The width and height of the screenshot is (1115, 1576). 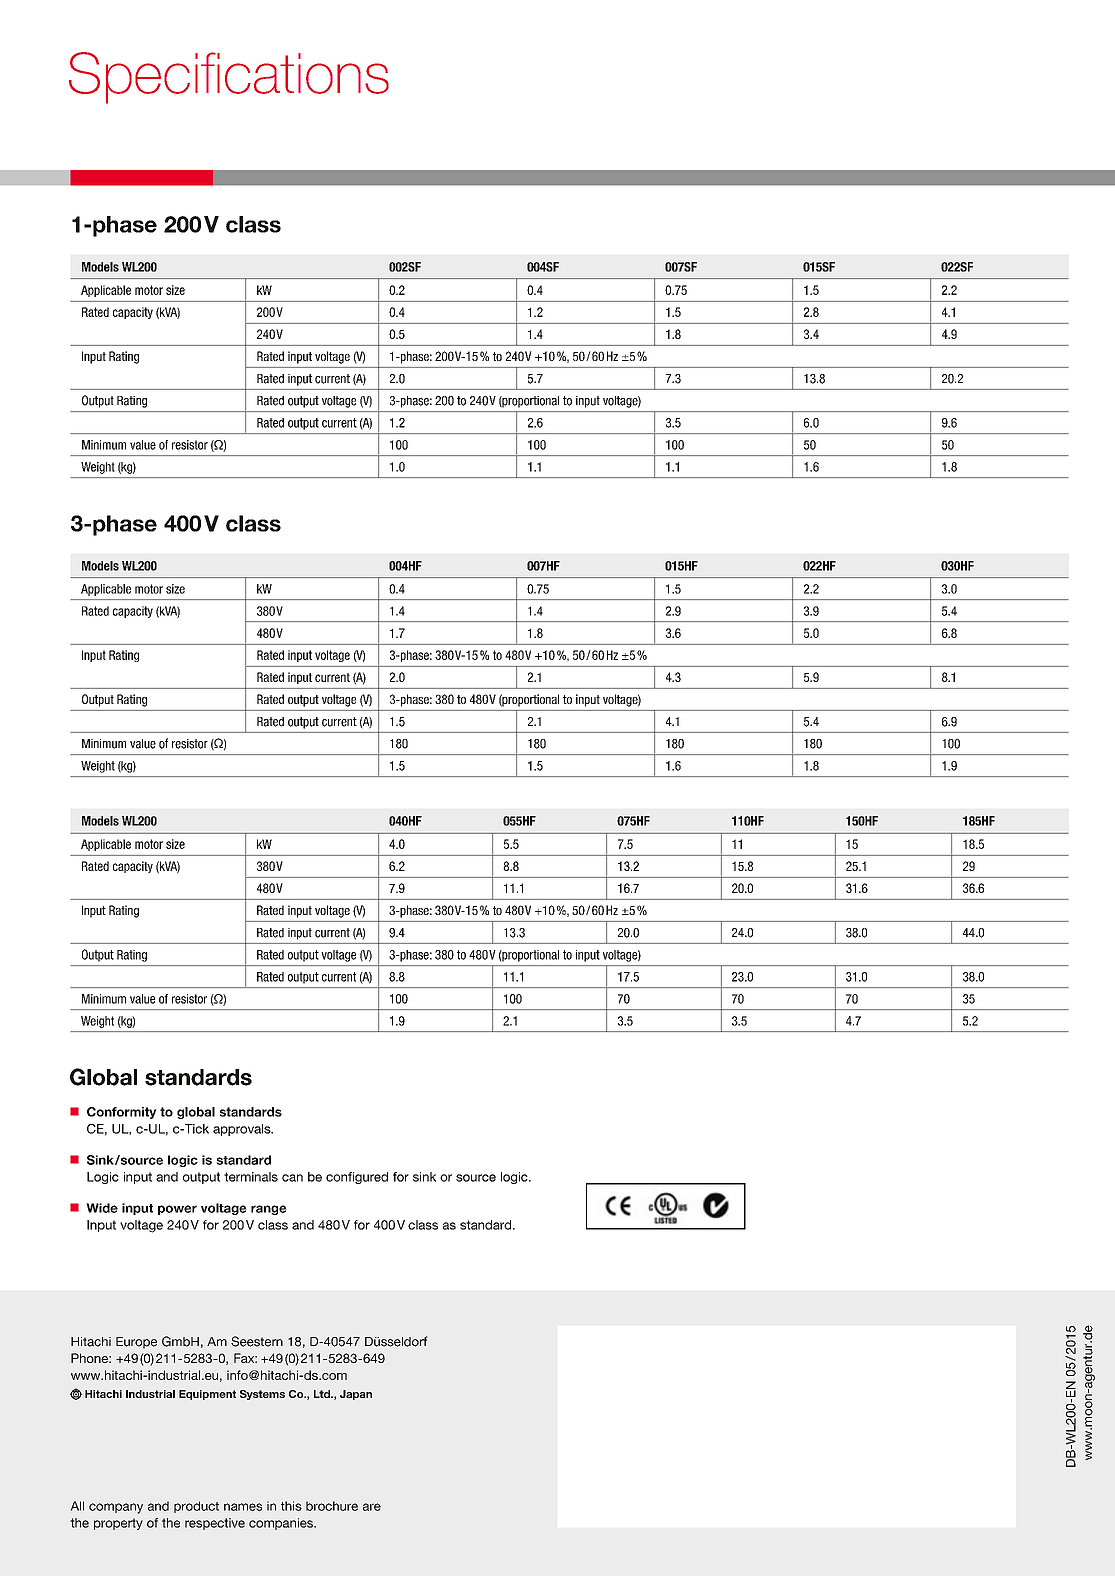 What do you see at coordinates (251, 1177) in the screenshot?
I see `terminals` at bounding box center [251, 1177].
